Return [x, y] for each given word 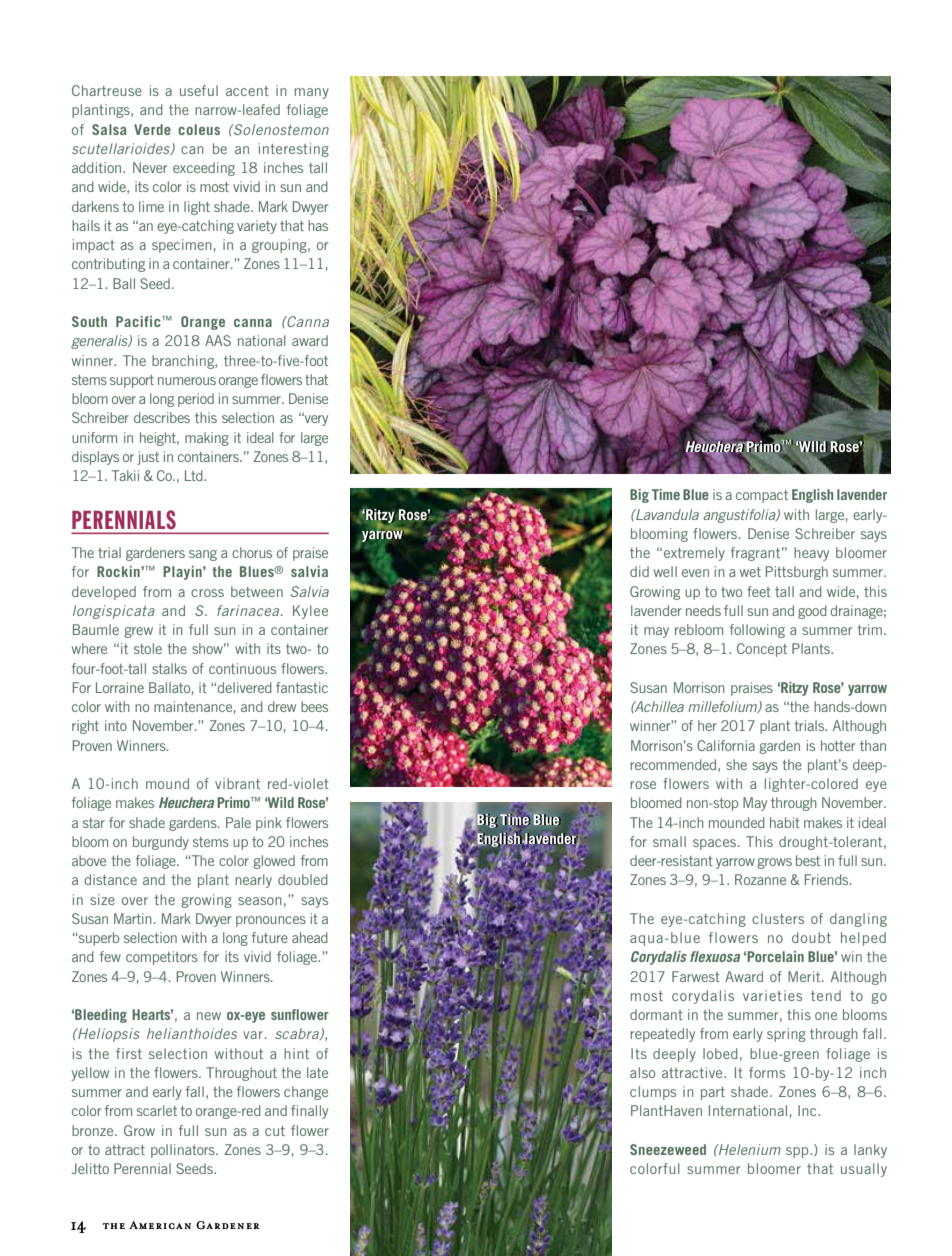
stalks [169, 668]
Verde [152, 129]
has [318, 225]
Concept [762, 650]
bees [314, 706]
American [160, 1225]
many [312, 93]
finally [309, 1112]
